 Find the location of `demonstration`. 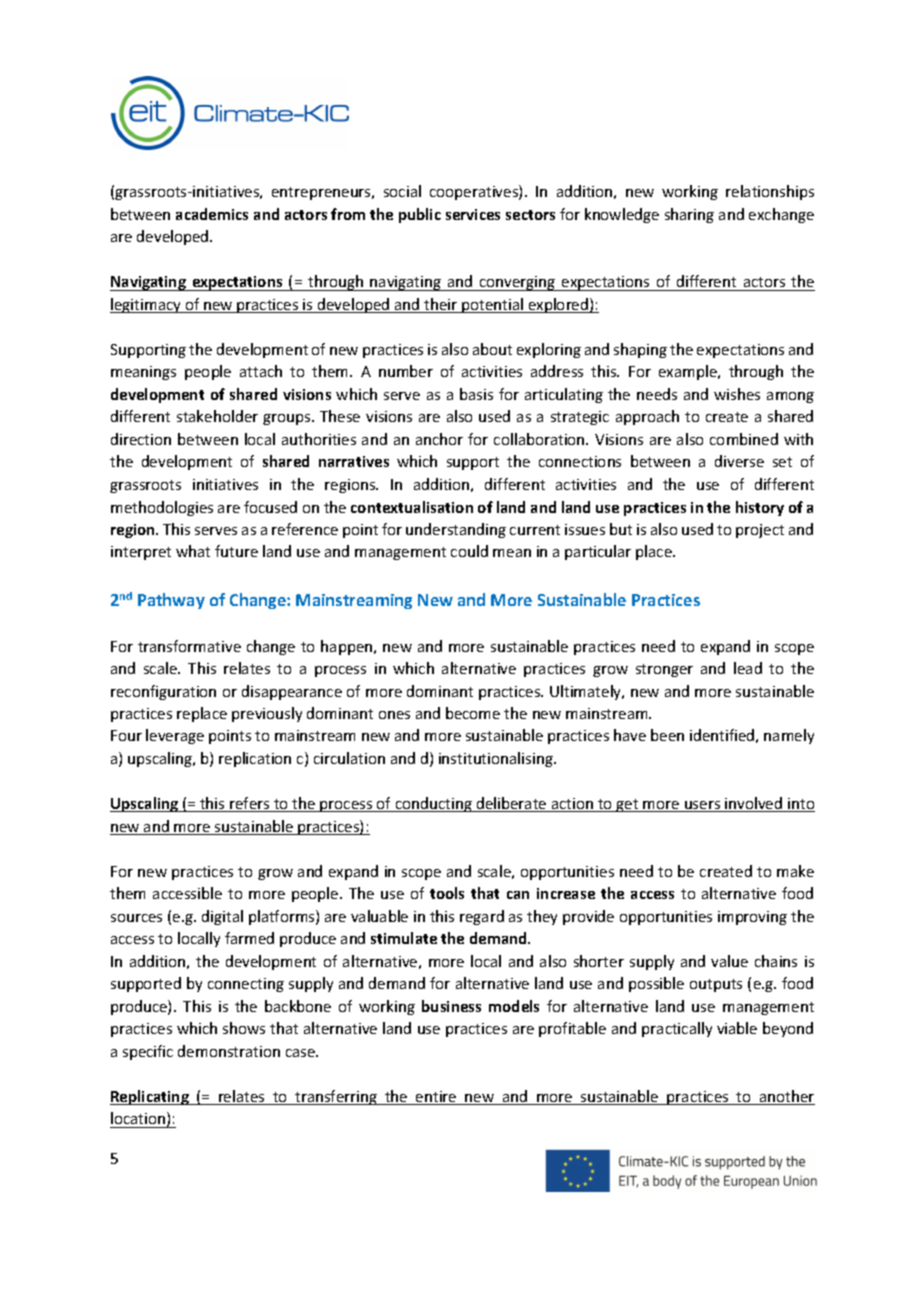

demonstration is located at coordinates (229, 1051).
